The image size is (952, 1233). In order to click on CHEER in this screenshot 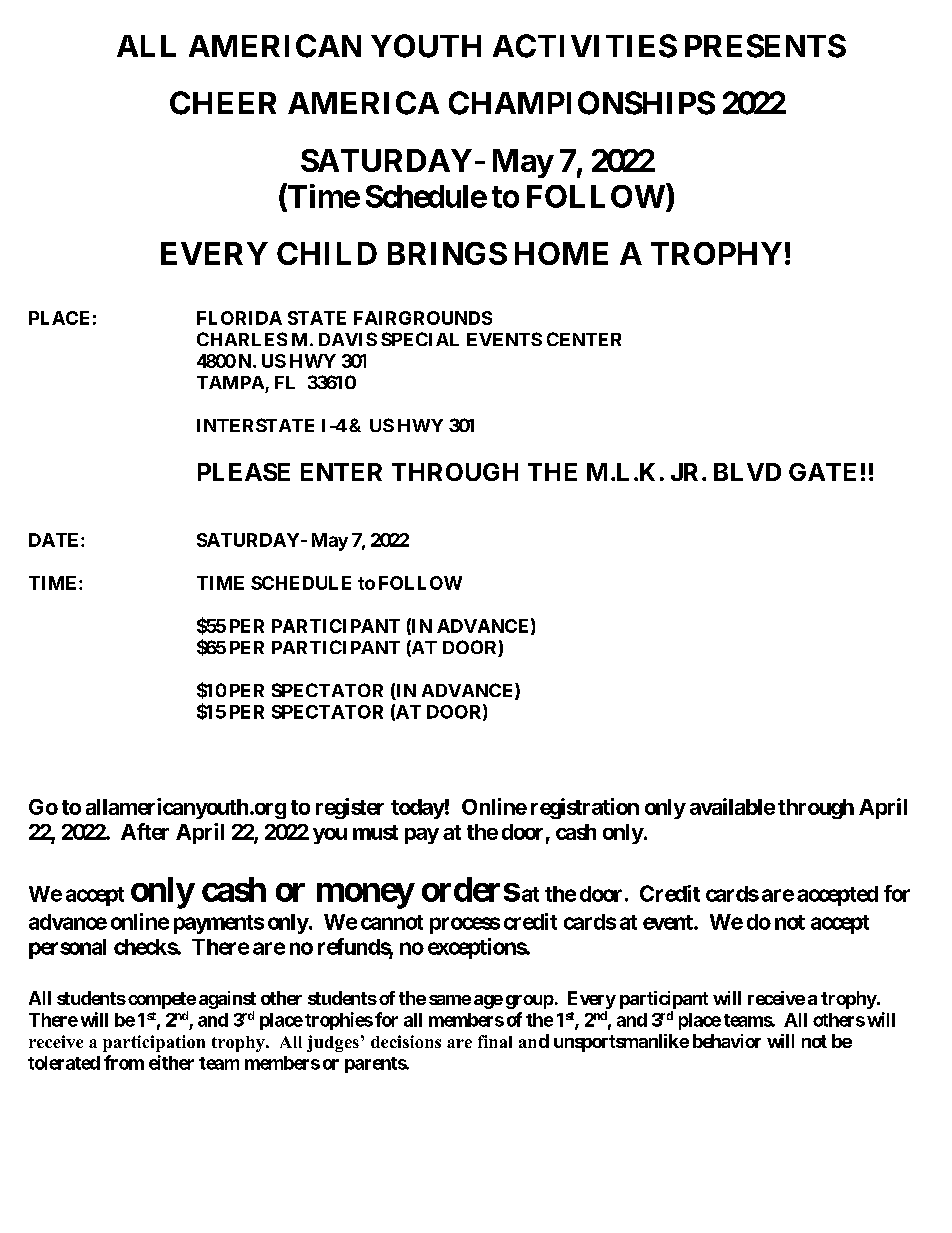, I will do `click(223, 103)`.
